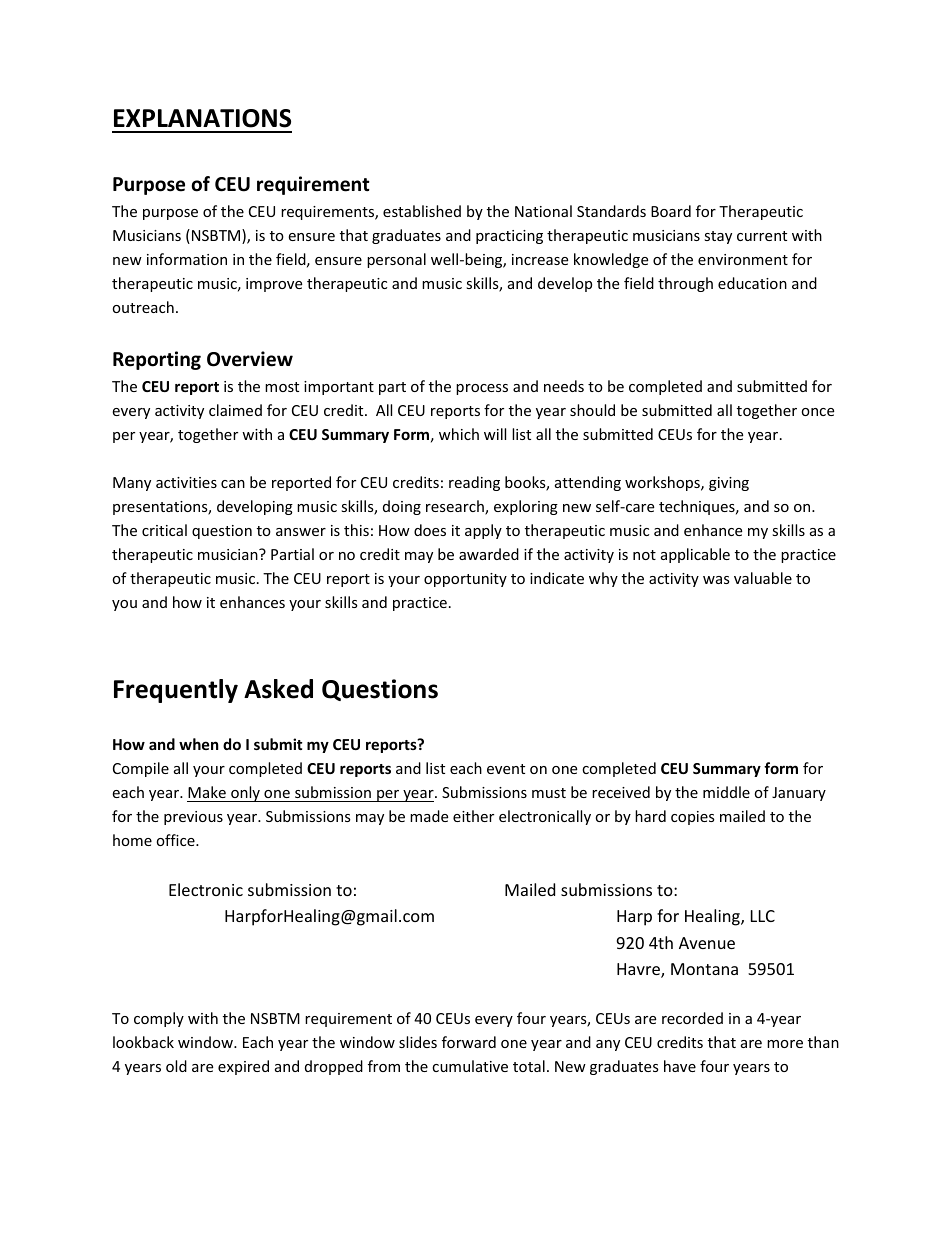 The image size is (952, 1233). What do you see at coordinates (495, 434) in the document?
I see `will` at bounding box center [495, 434].
